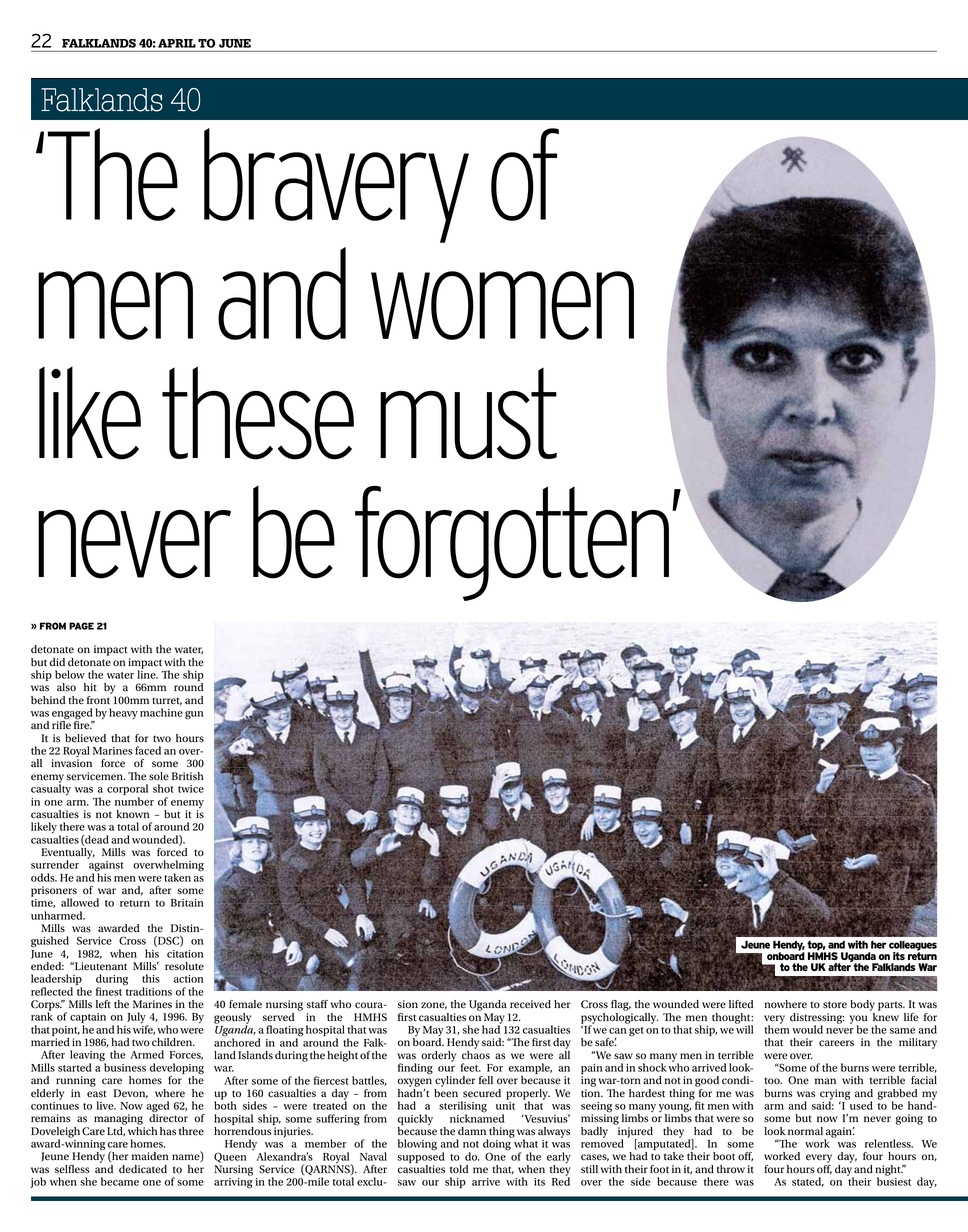 This screenshot has width=968, height=1232. Describe the element at coordinates (530, 1004) in the screenshot. I see `received` at that location.
